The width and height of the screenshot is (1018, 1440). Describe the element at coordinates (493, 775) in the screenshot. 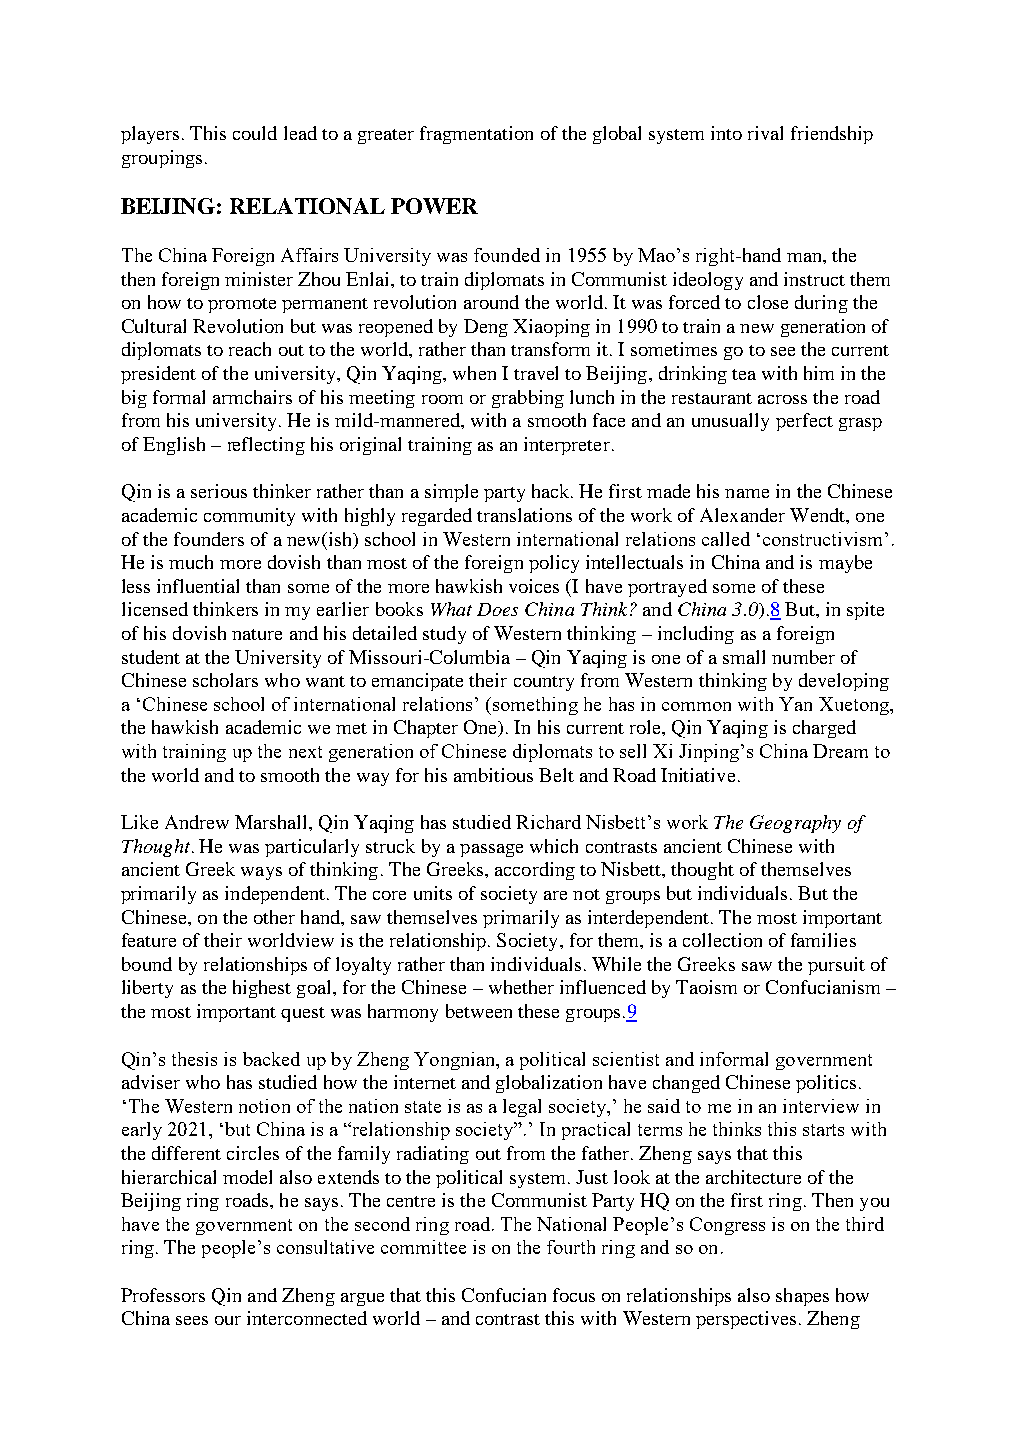

I see `ambitious` at that location.
